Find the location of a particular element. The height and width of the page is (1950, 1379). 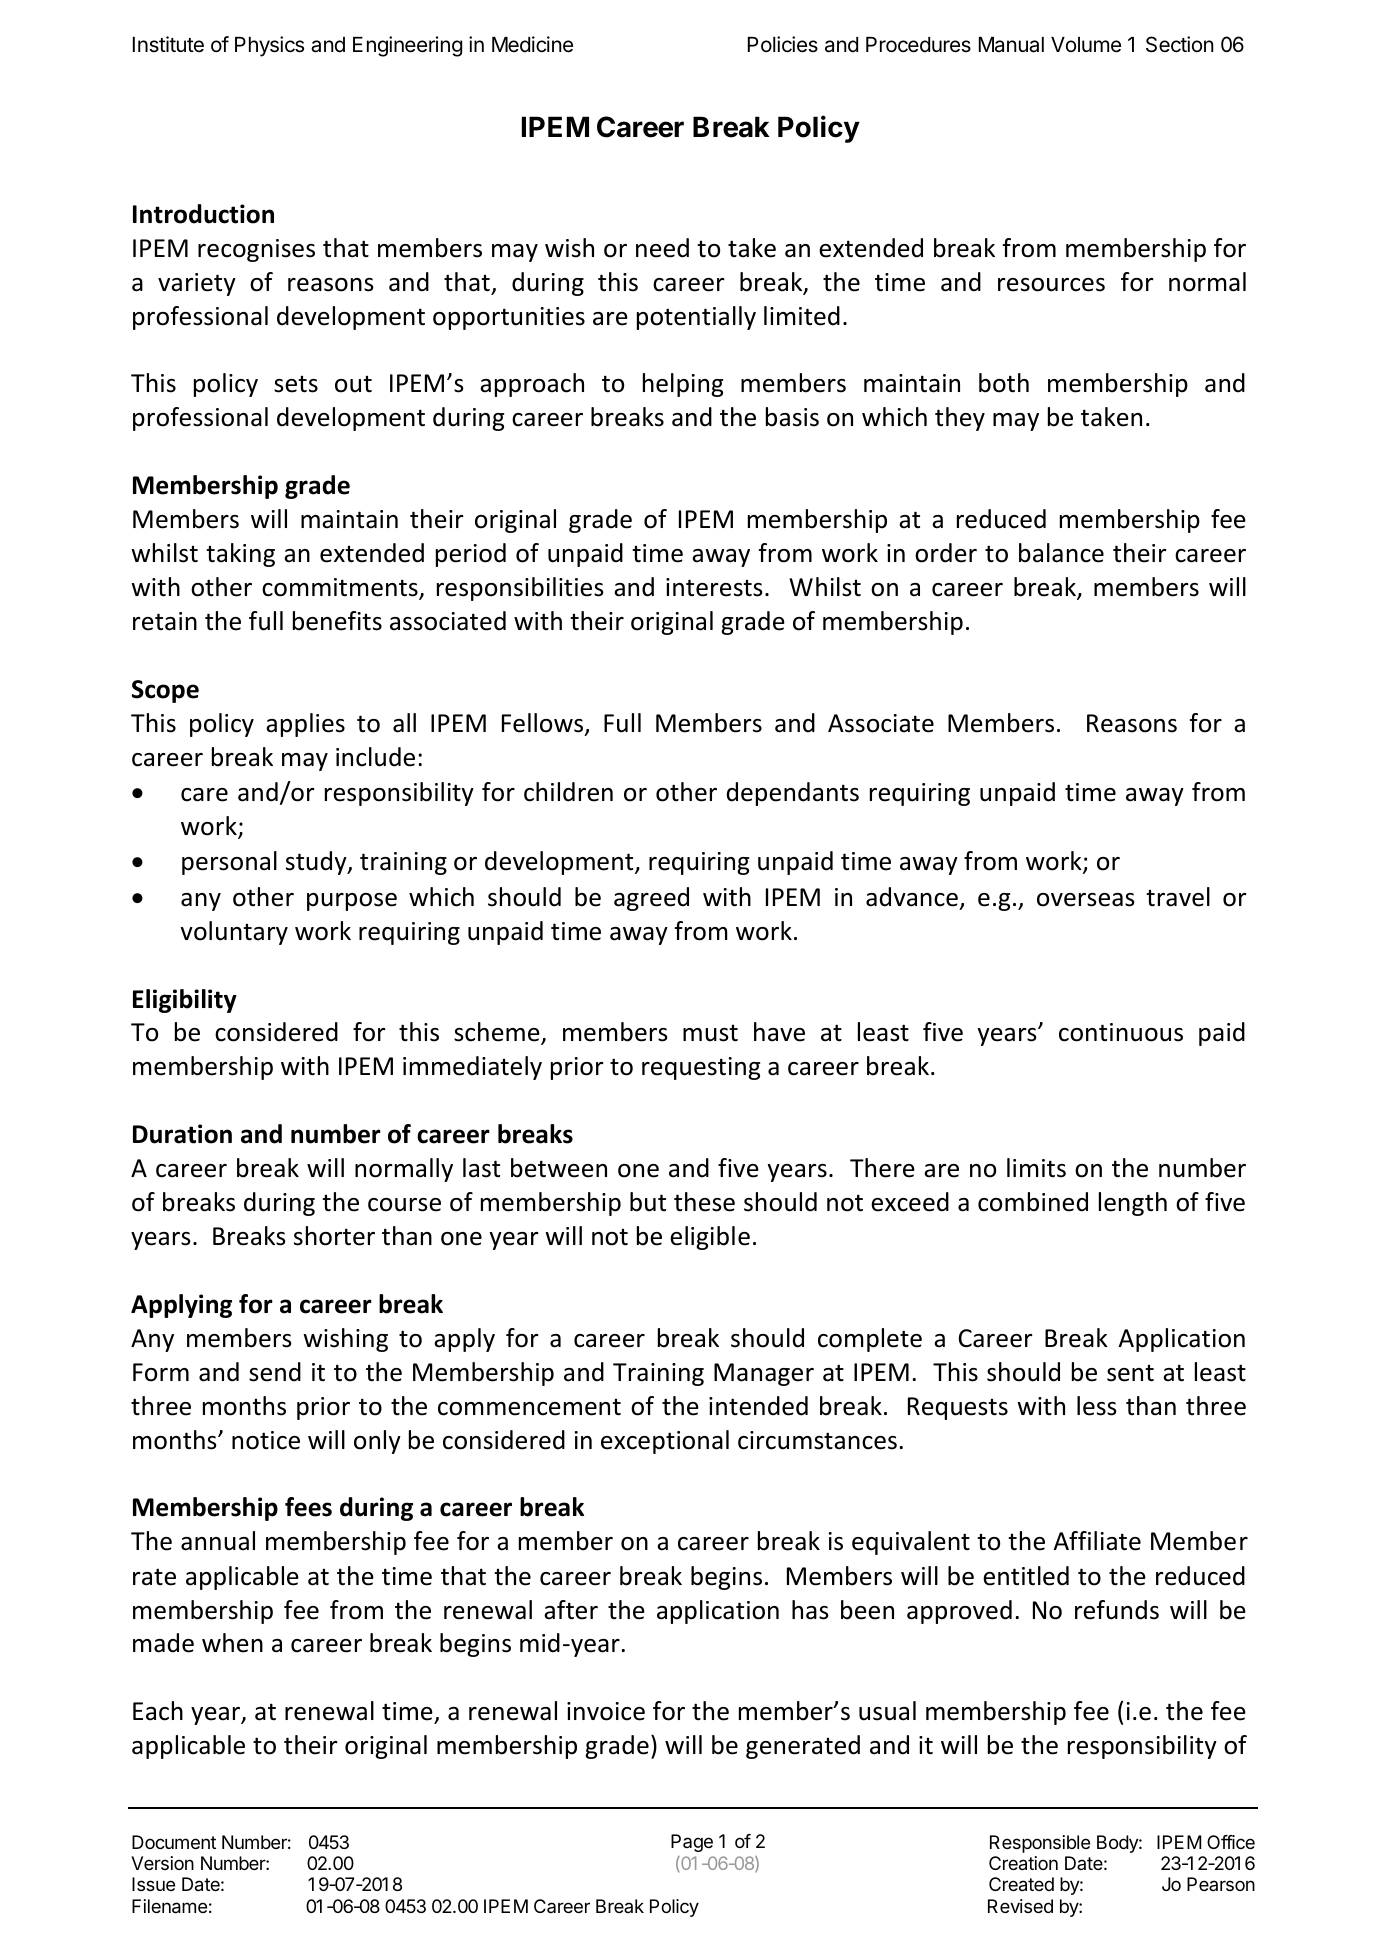

Document is located at coordinates (174, 1842).
